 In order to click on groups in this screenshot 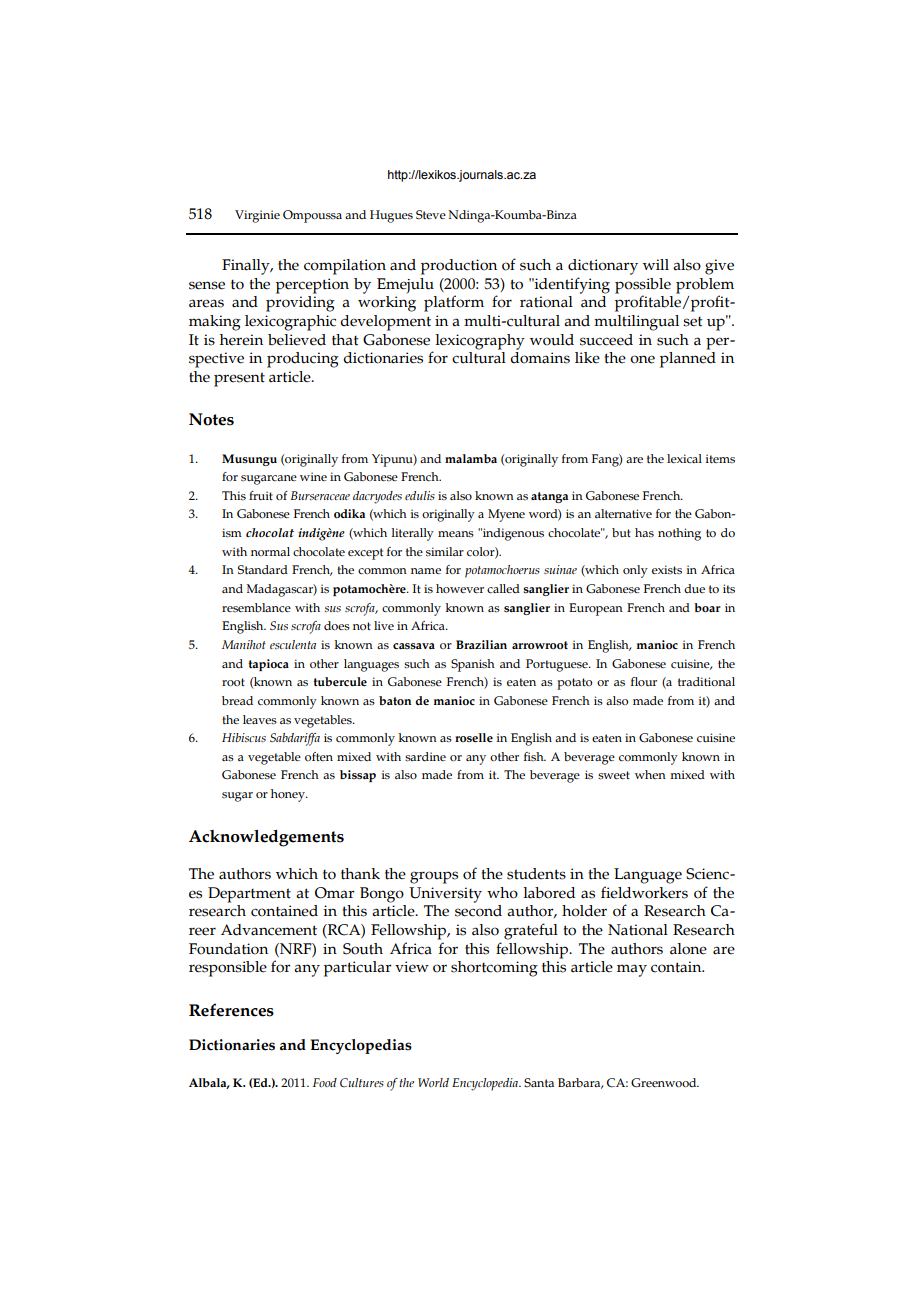, I will do `click(434, 877)`.
